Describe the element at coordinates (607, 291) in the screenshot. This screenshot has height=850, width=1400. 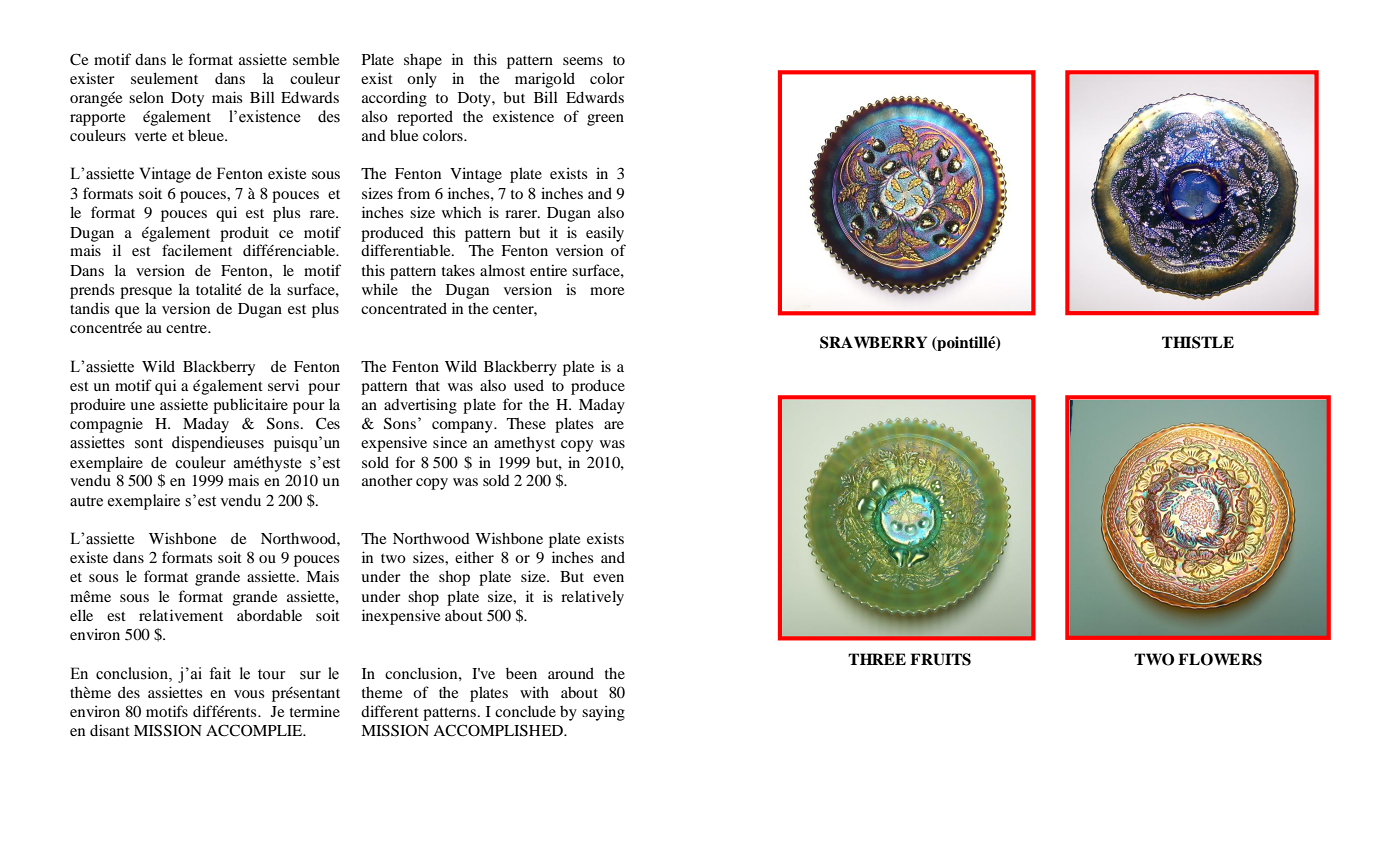
I see `more` at that location.
